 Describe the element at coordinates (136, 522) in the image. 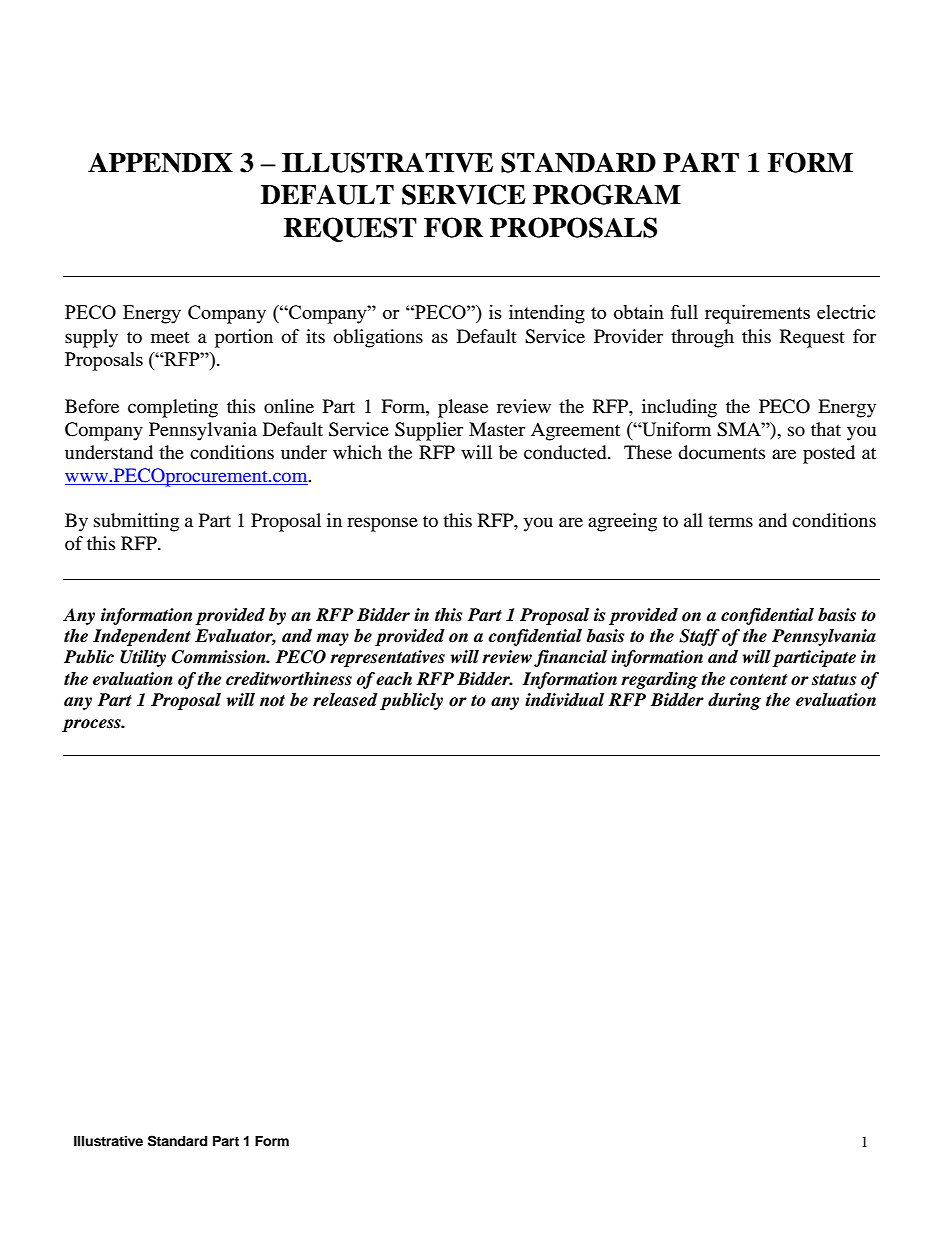

I see `submitting` at that location.
